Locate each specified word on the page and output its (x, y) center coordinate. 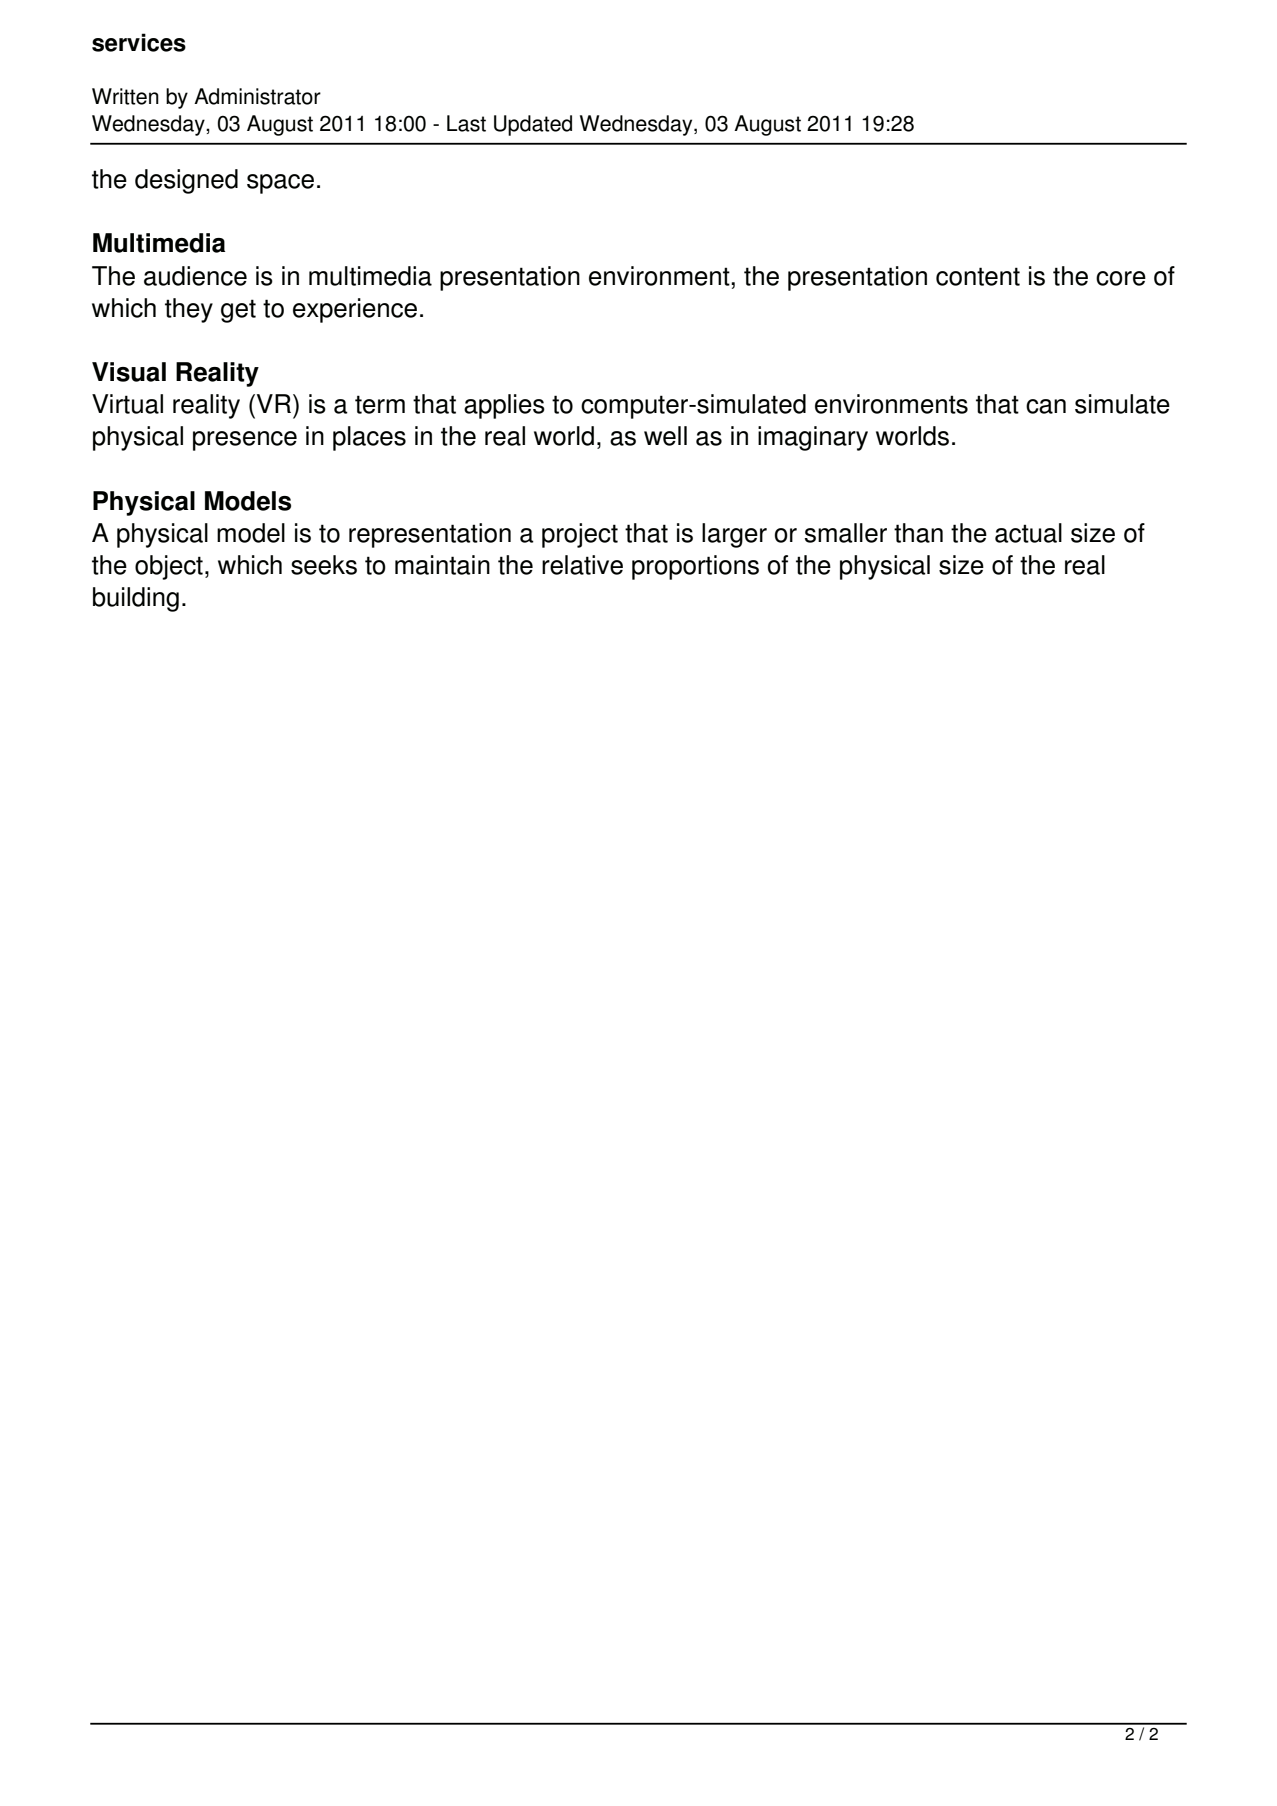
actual (1028, 533)
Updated (533, 125)
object (169, 567)
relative (582, 565)
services (139, 42)
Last (466, 123)
